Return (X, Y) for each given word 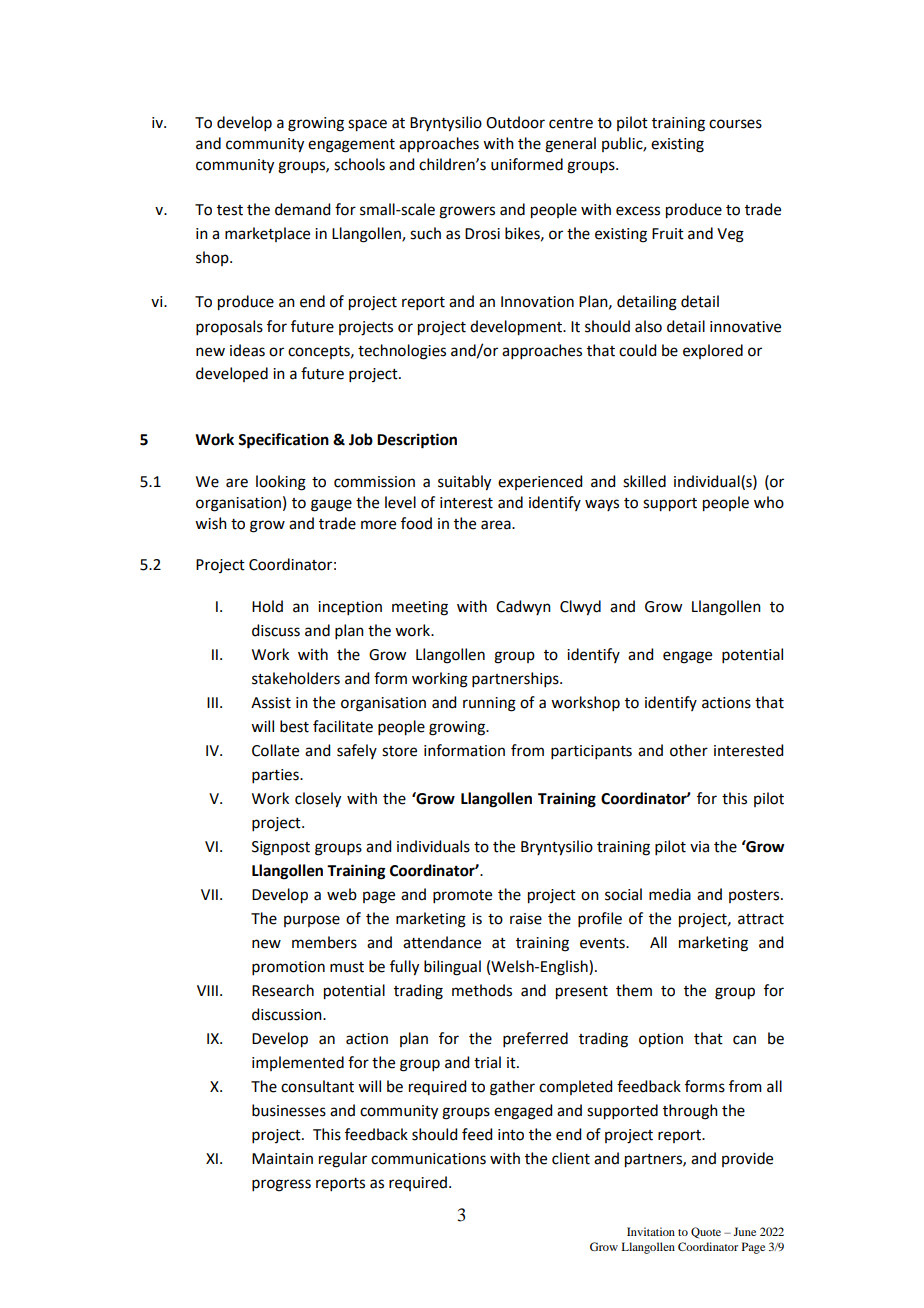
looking (281, 483)
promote (462, 896)
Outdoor (515, 122)
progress (281, 1185)
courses (735, 124)
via (699, 847)
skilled (644, 481)
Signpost (281, 848)
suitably (464, 483)
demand (302, 209)
